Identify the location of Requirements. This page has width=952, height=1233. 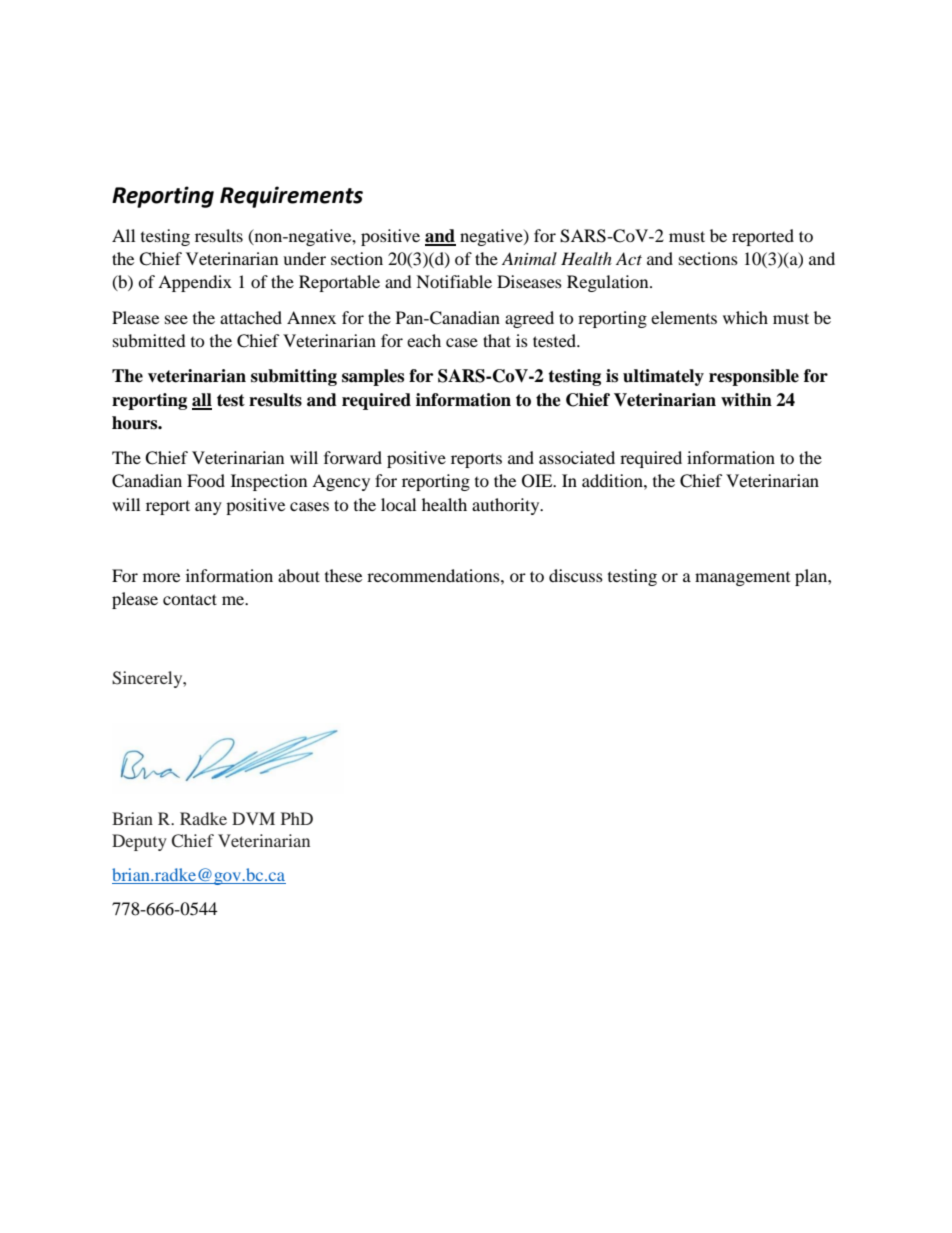
(291, 197).
